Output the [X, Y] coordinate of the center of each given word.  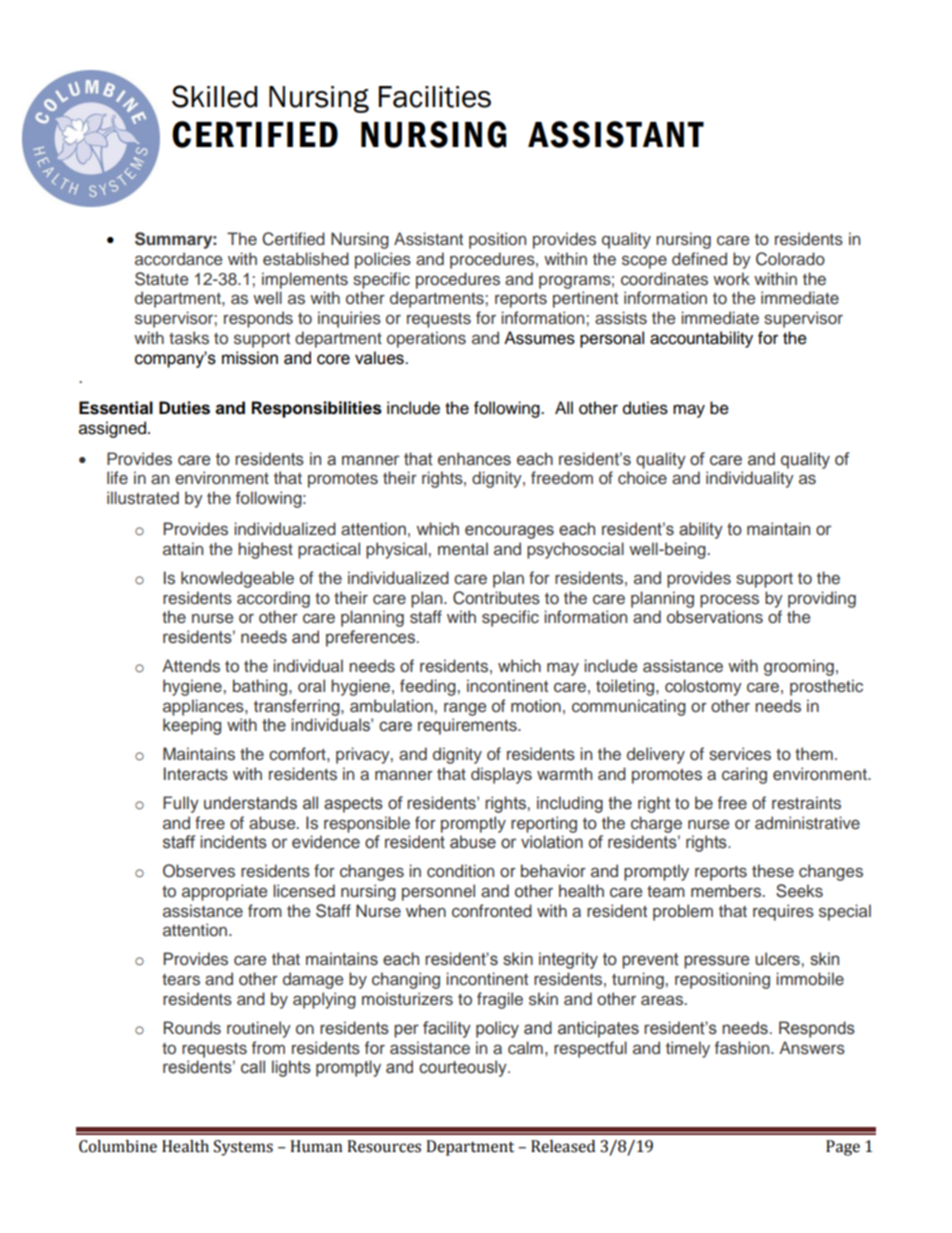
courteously [464, 1068]
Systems [243, 1148]
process [729, 601]
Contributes [496, 598]
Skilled [214, 96]
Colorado [790, 259]
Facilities [435, 97]
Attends [191, 666]
